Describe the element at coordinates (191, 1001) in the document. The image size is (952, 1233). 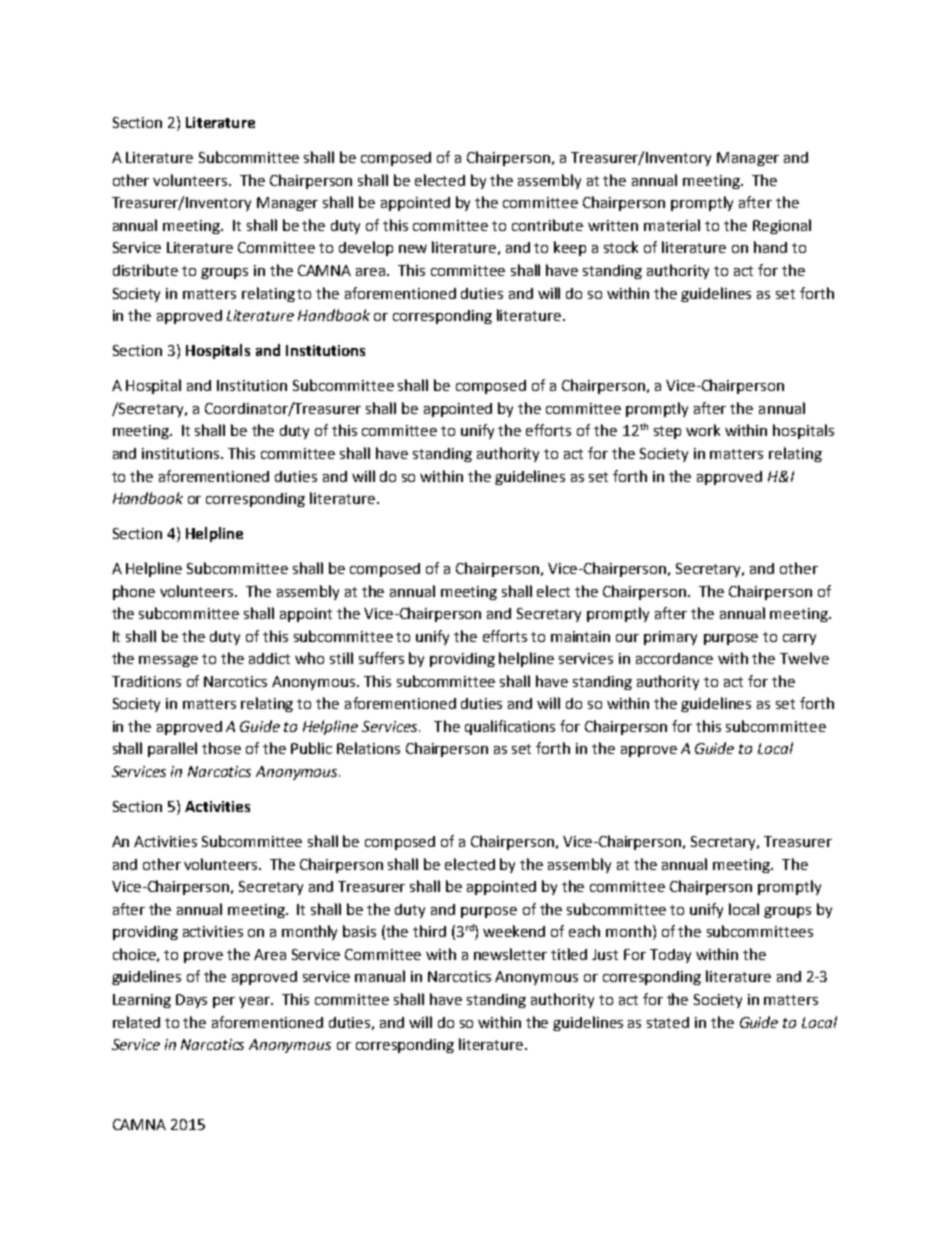
I see `Days` at that location.
